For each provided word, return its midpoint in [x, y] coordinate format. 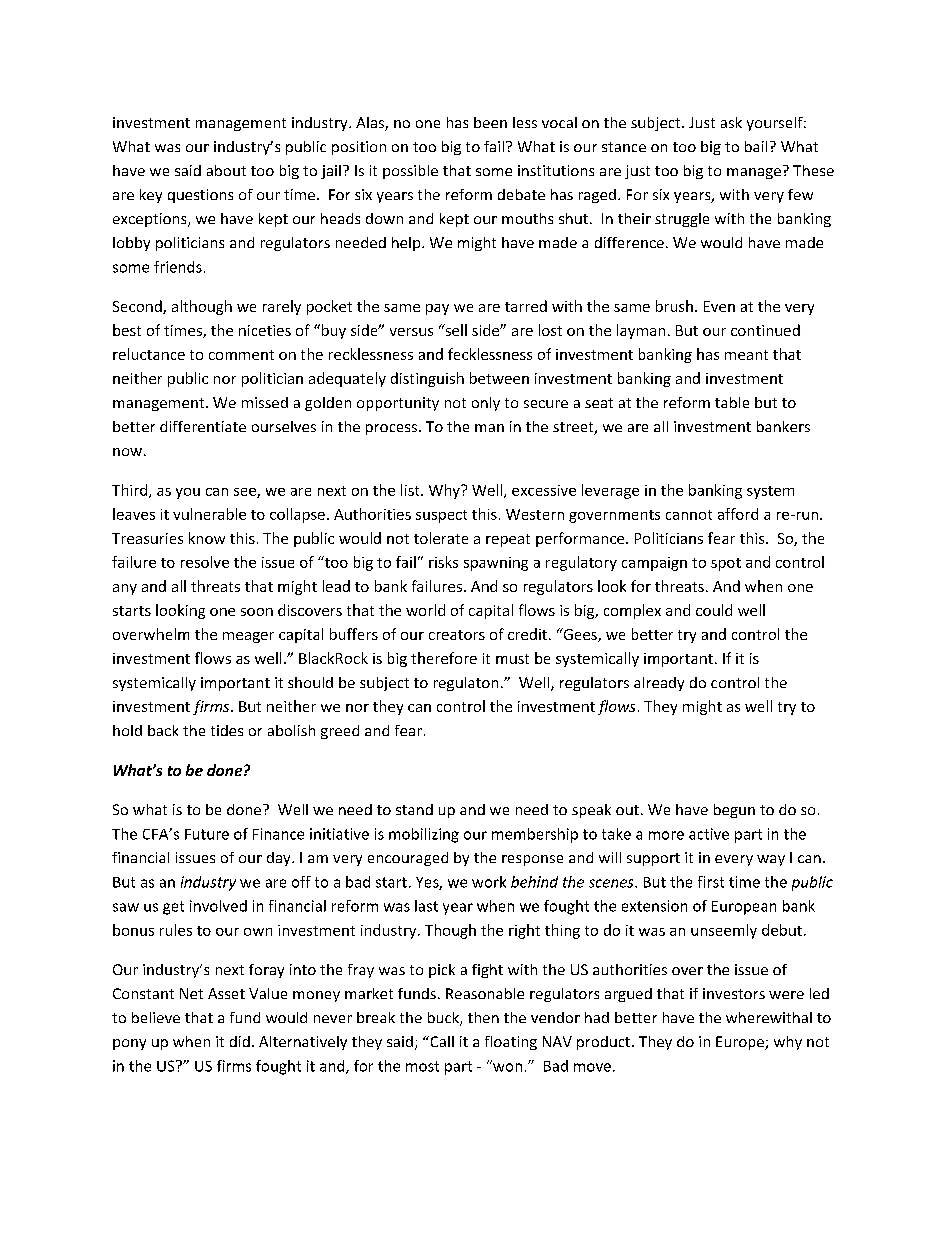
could [714, 610]
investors [734, 993]
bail [756, 146]
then [483, 1017]
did [240, 1041]
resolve [205, 562]
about [226, 170]
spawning [496, 564]
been [490, 122]
